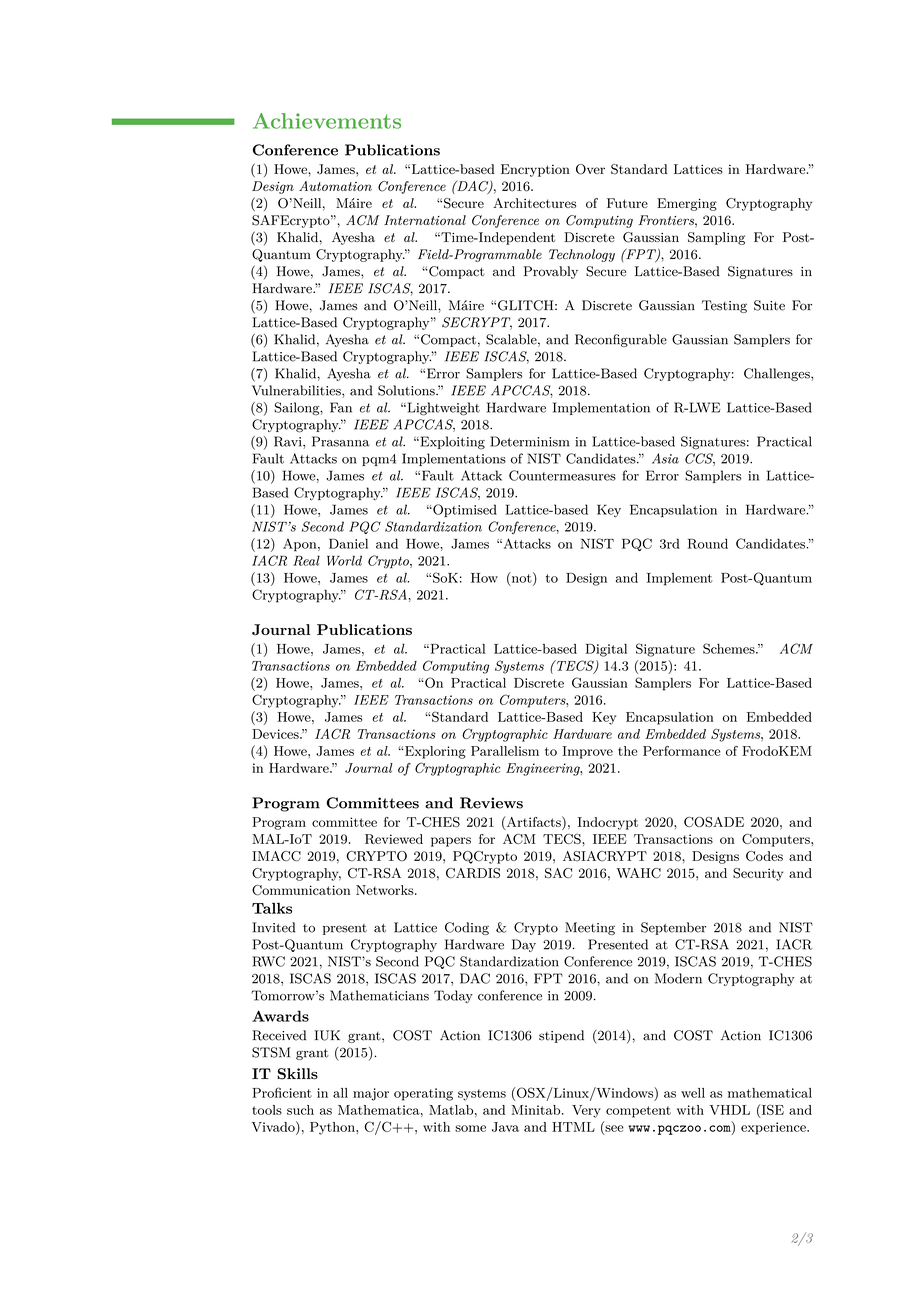  Describe the element at coordinates (535, 170) in the document. I see `Encryption` at that location.
